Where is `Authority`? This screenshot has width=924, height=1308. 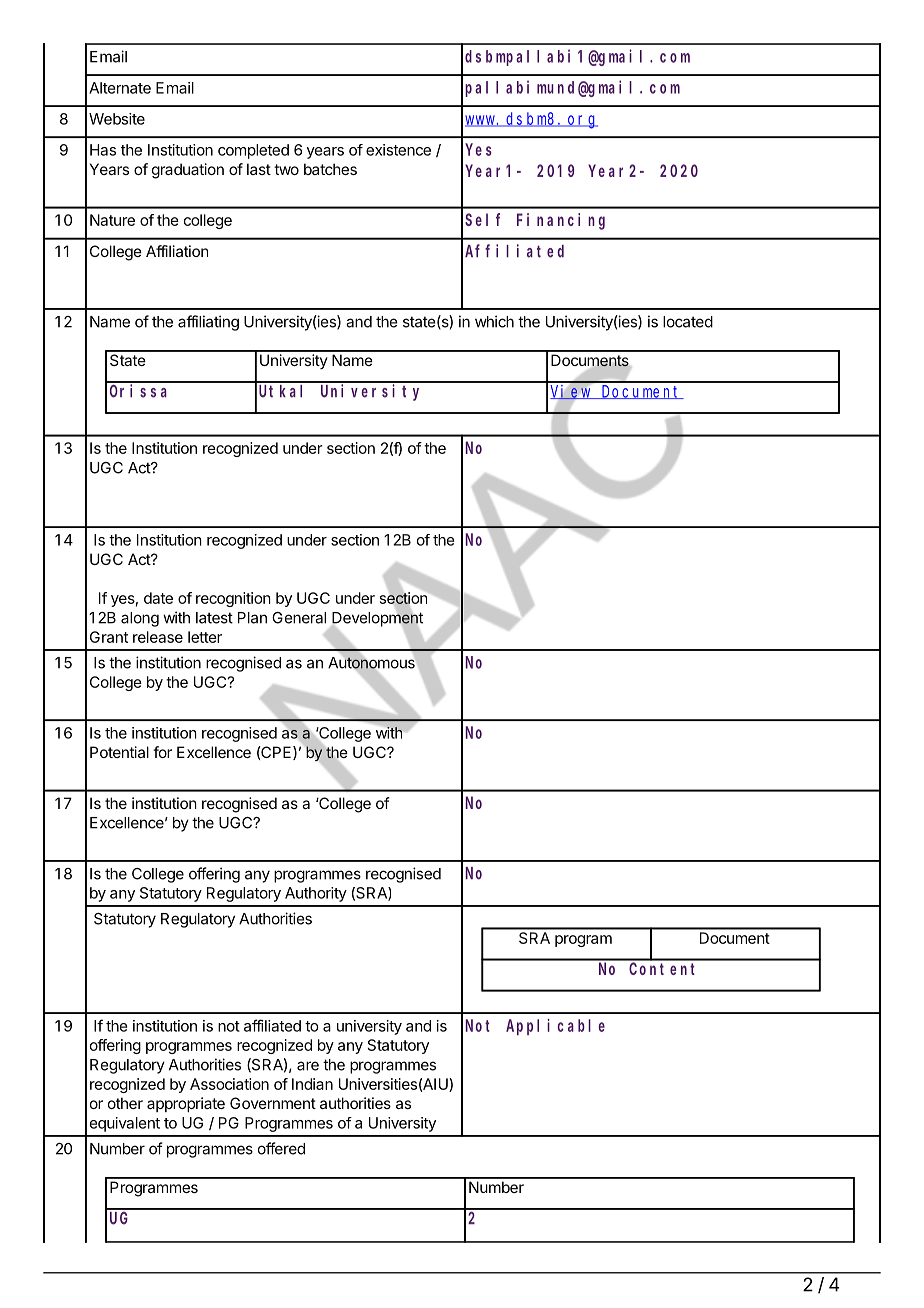
Authority is located at coordinates (316, 894).
